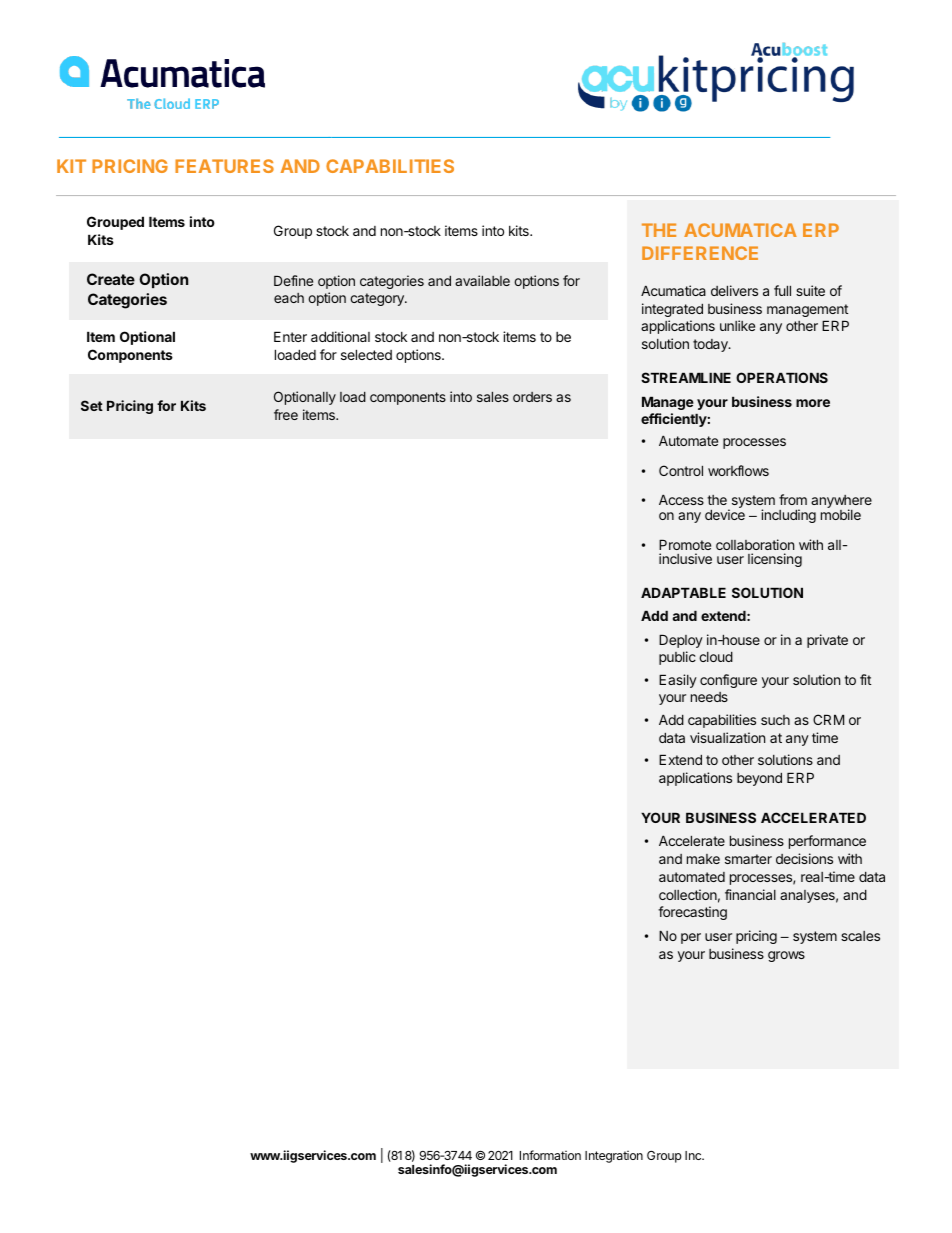  Describe the element at coordinates (703, 859) in the screenshot. I see `make` at that location.
